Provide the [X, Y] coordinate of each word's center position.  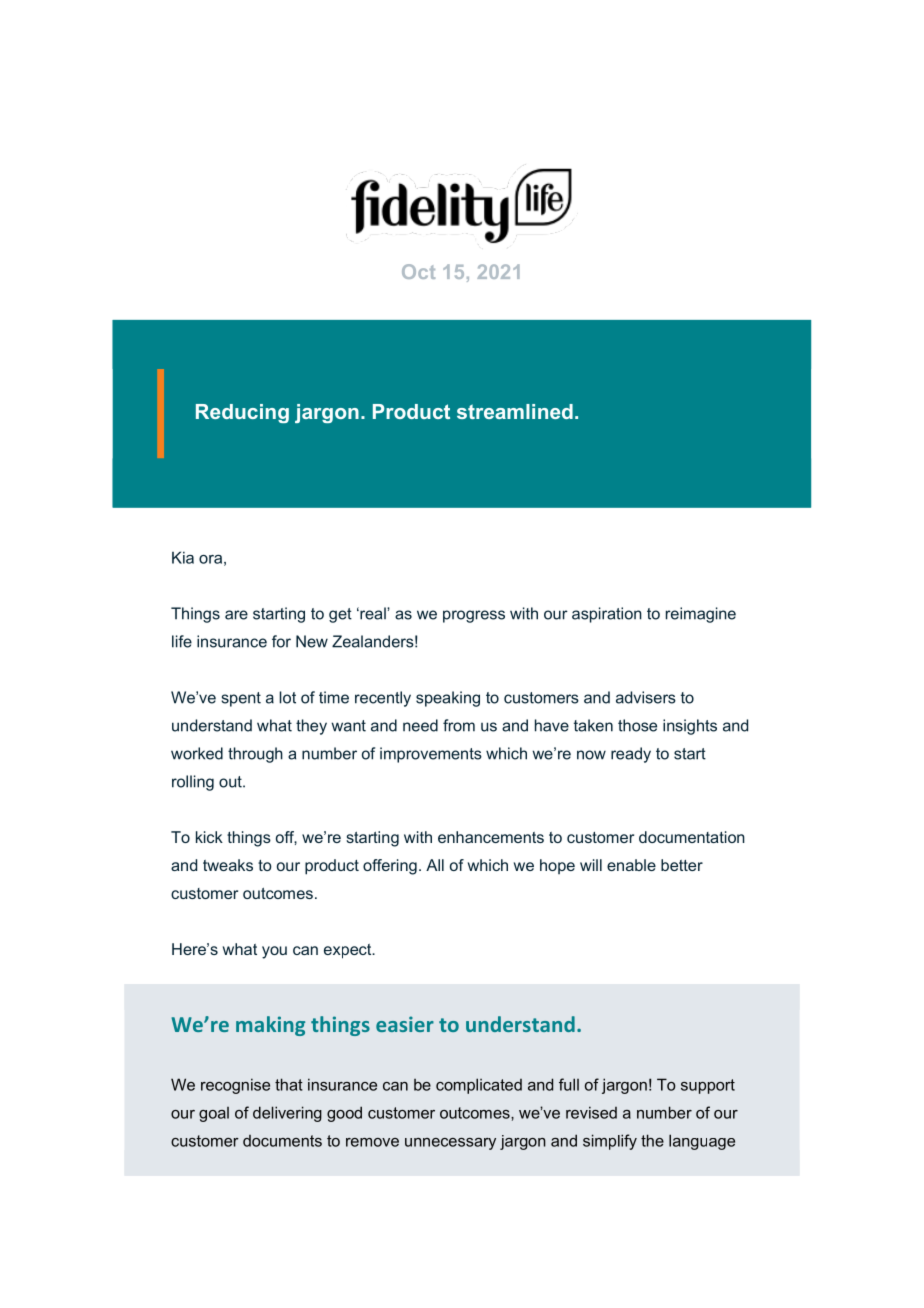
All [435, 865]
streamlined [515, 411]
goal [214, 1114]
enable [631, 865]
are [236, 615]
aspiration [607, 615]
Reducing [242, 413]
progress [474, 616]
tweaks [228, 865]
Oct [418, 271]
